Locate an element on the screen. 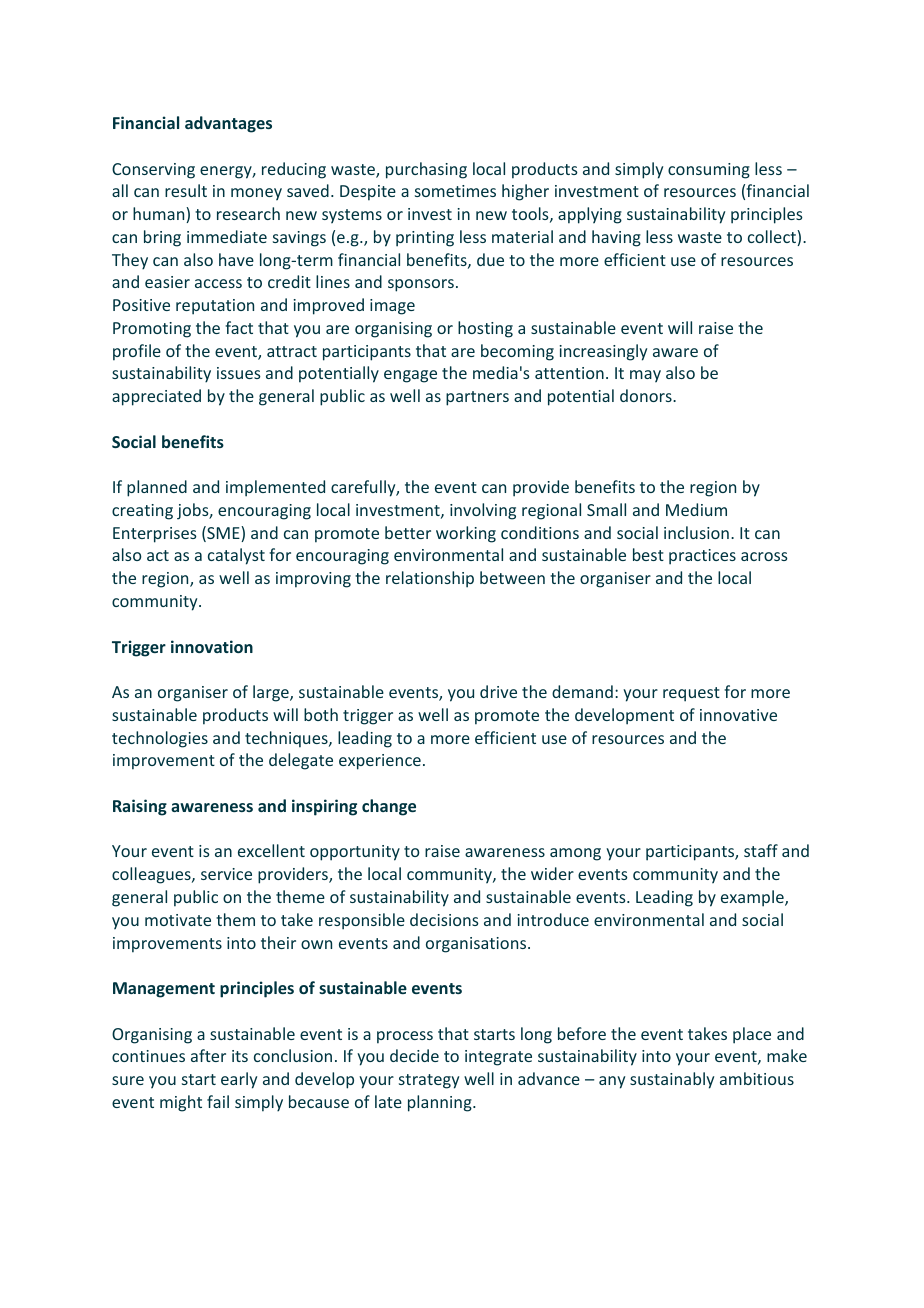 Image resolution: width=924 pixels, height=1308 pixels. consuming is located at coordinates (709, 171).
